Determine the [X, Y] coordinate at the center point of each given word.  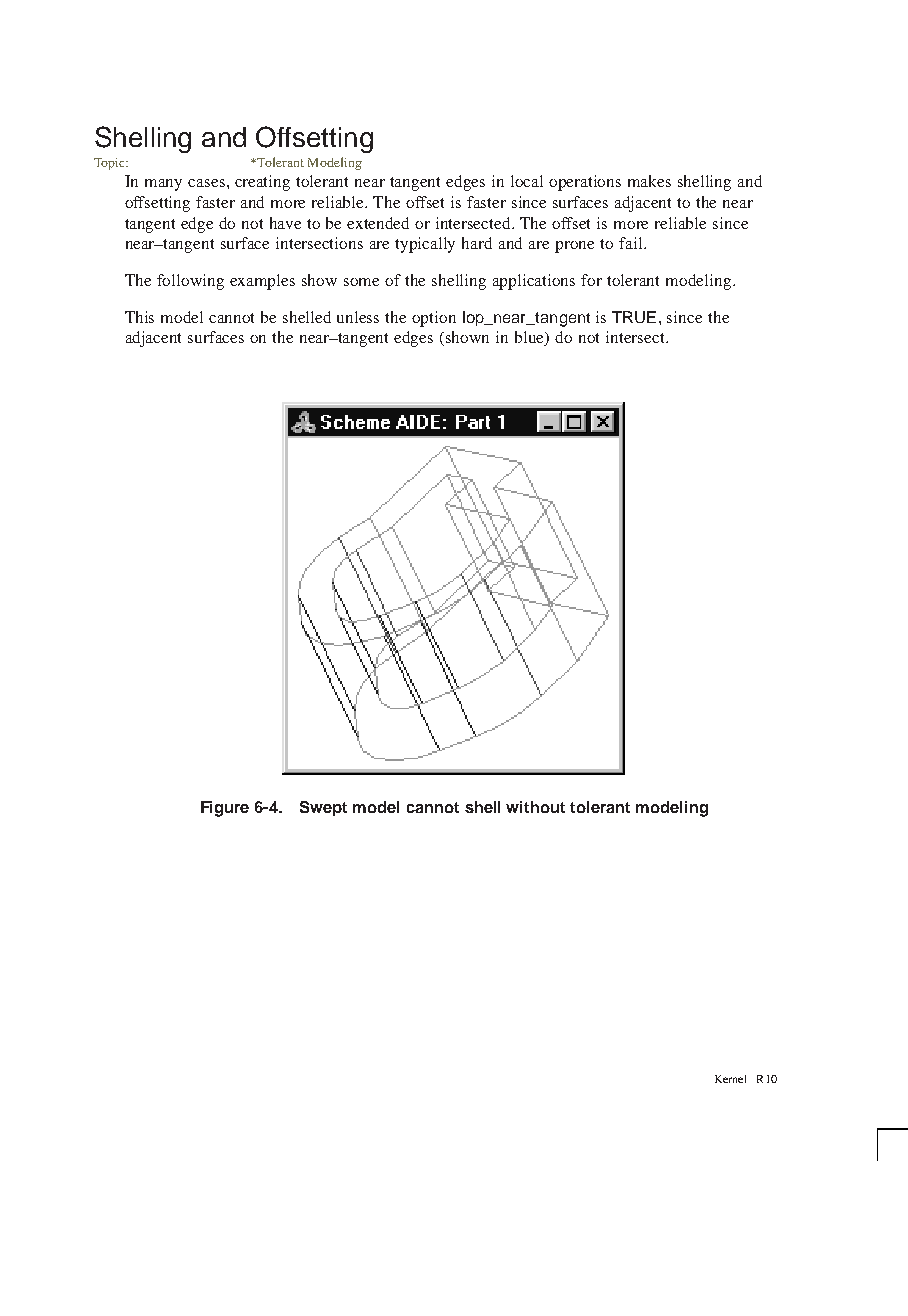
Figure [225, 809]
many [163, 185]
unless [358, 317]
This [139, 317]
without [535, 807]
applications [534, 282]
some [361, 282]
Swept [323, 808]
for [591, 280]
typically [425, 245]
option [434, 319]
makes [649, 181]
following [190, 282]
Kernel [730, 1079]
